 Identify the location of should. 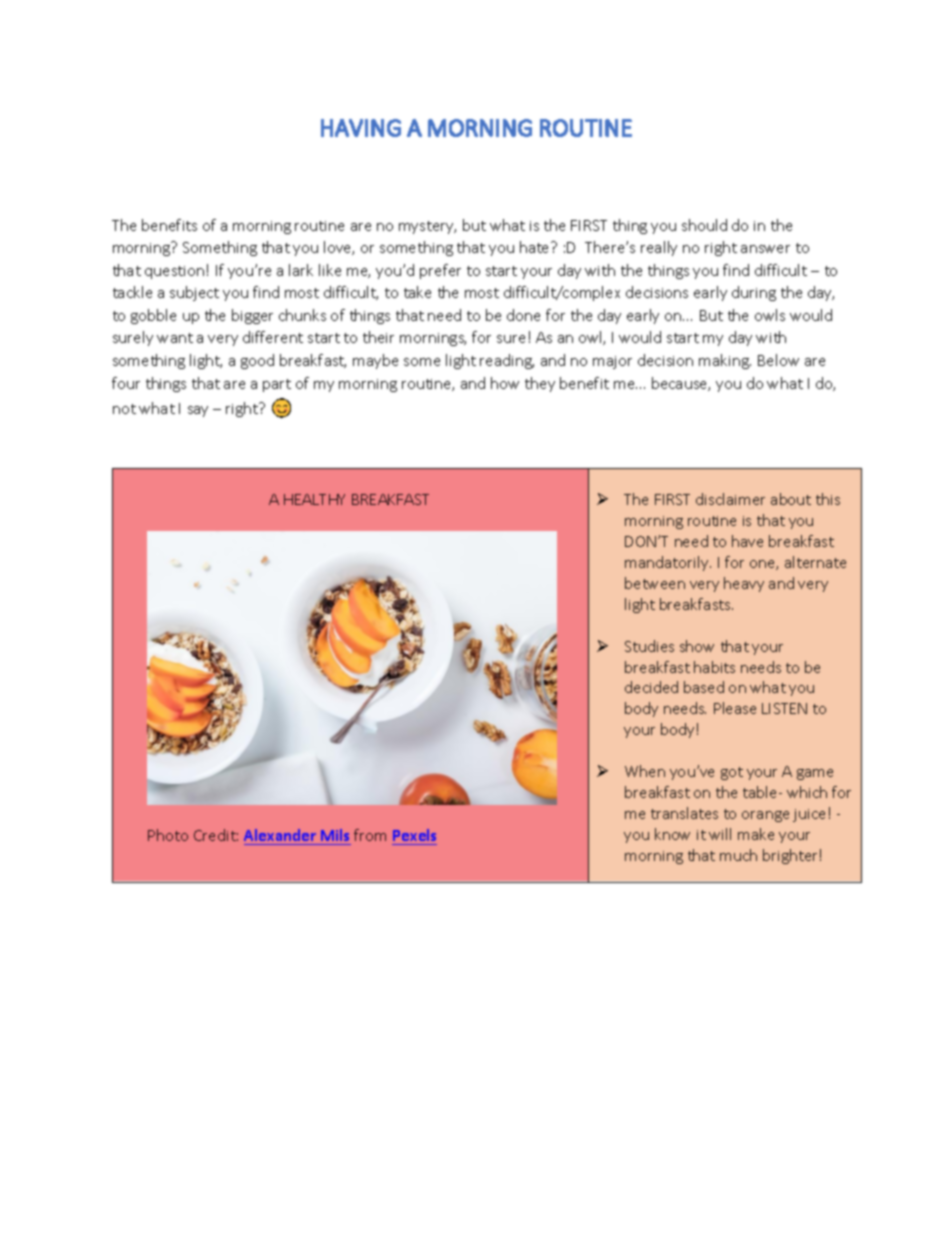
(704, 225).
